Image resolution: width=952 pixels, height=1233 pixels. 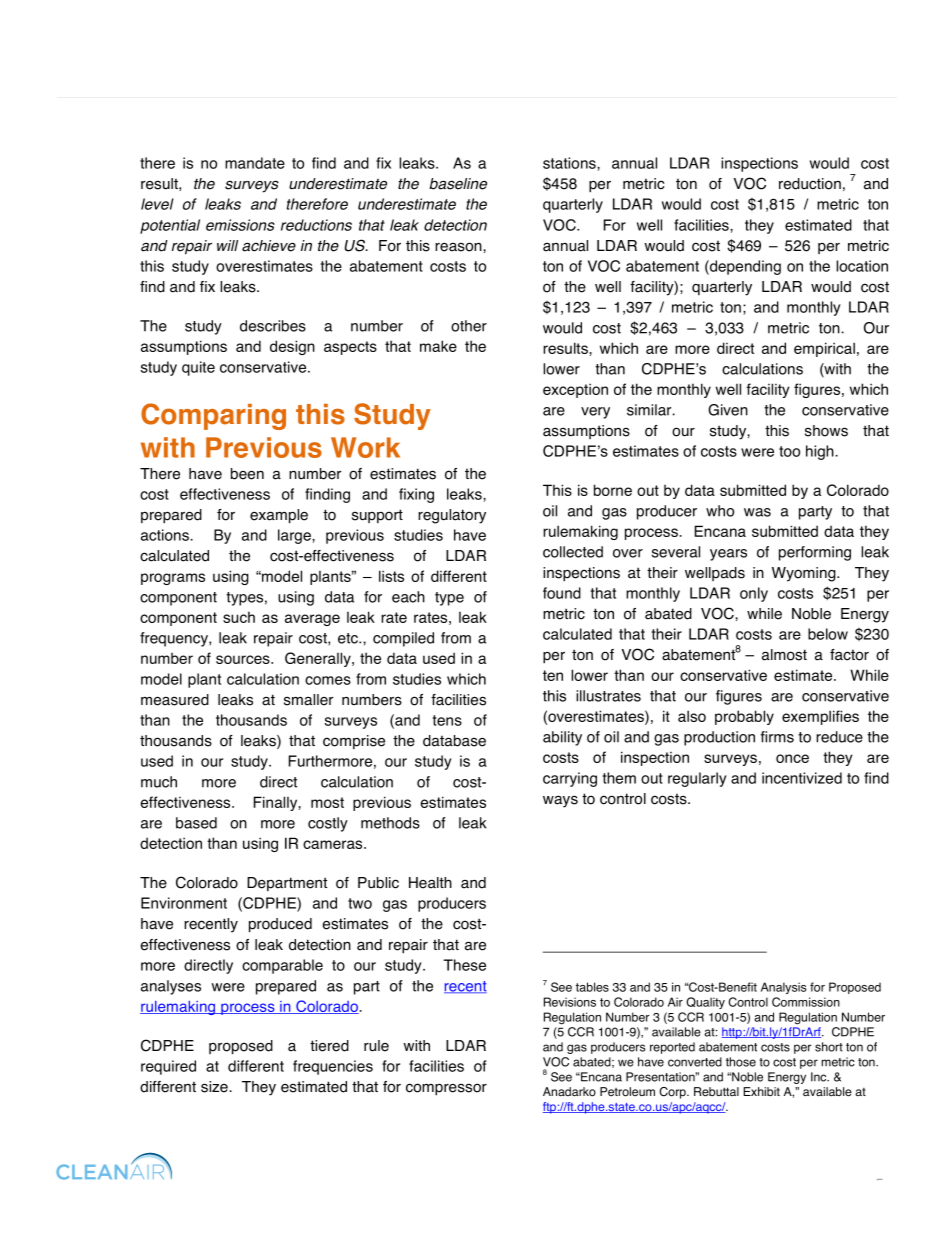 What do you see at coordinates (255, 163) in the image?
I see `mandate` at bounding box center [255, 163].
